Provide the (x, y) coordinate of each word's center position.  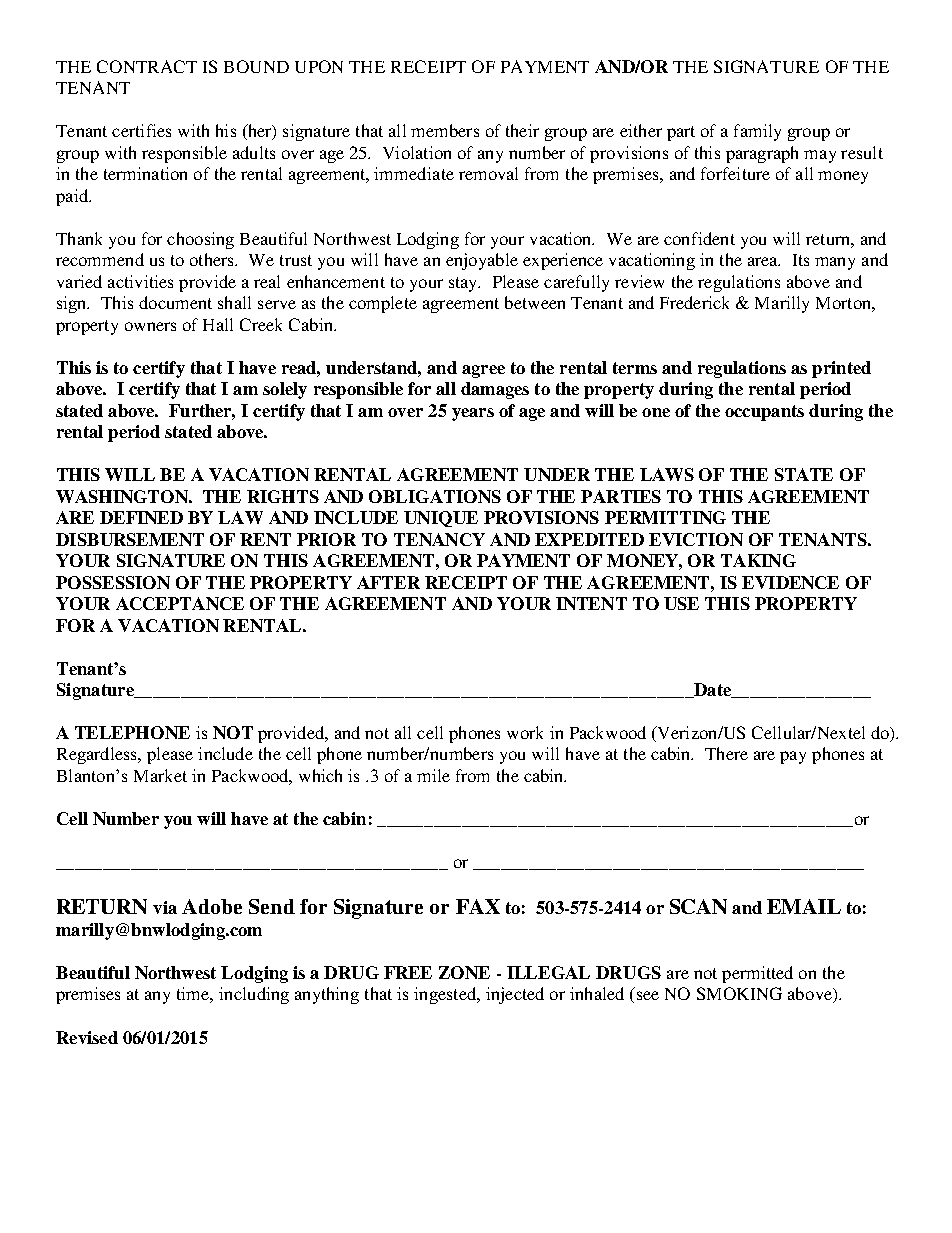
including (254, 995)
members (445, 130)
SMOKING (739, 993)
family (757, 132)
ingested (446, 995)
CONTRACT (147, 66)
